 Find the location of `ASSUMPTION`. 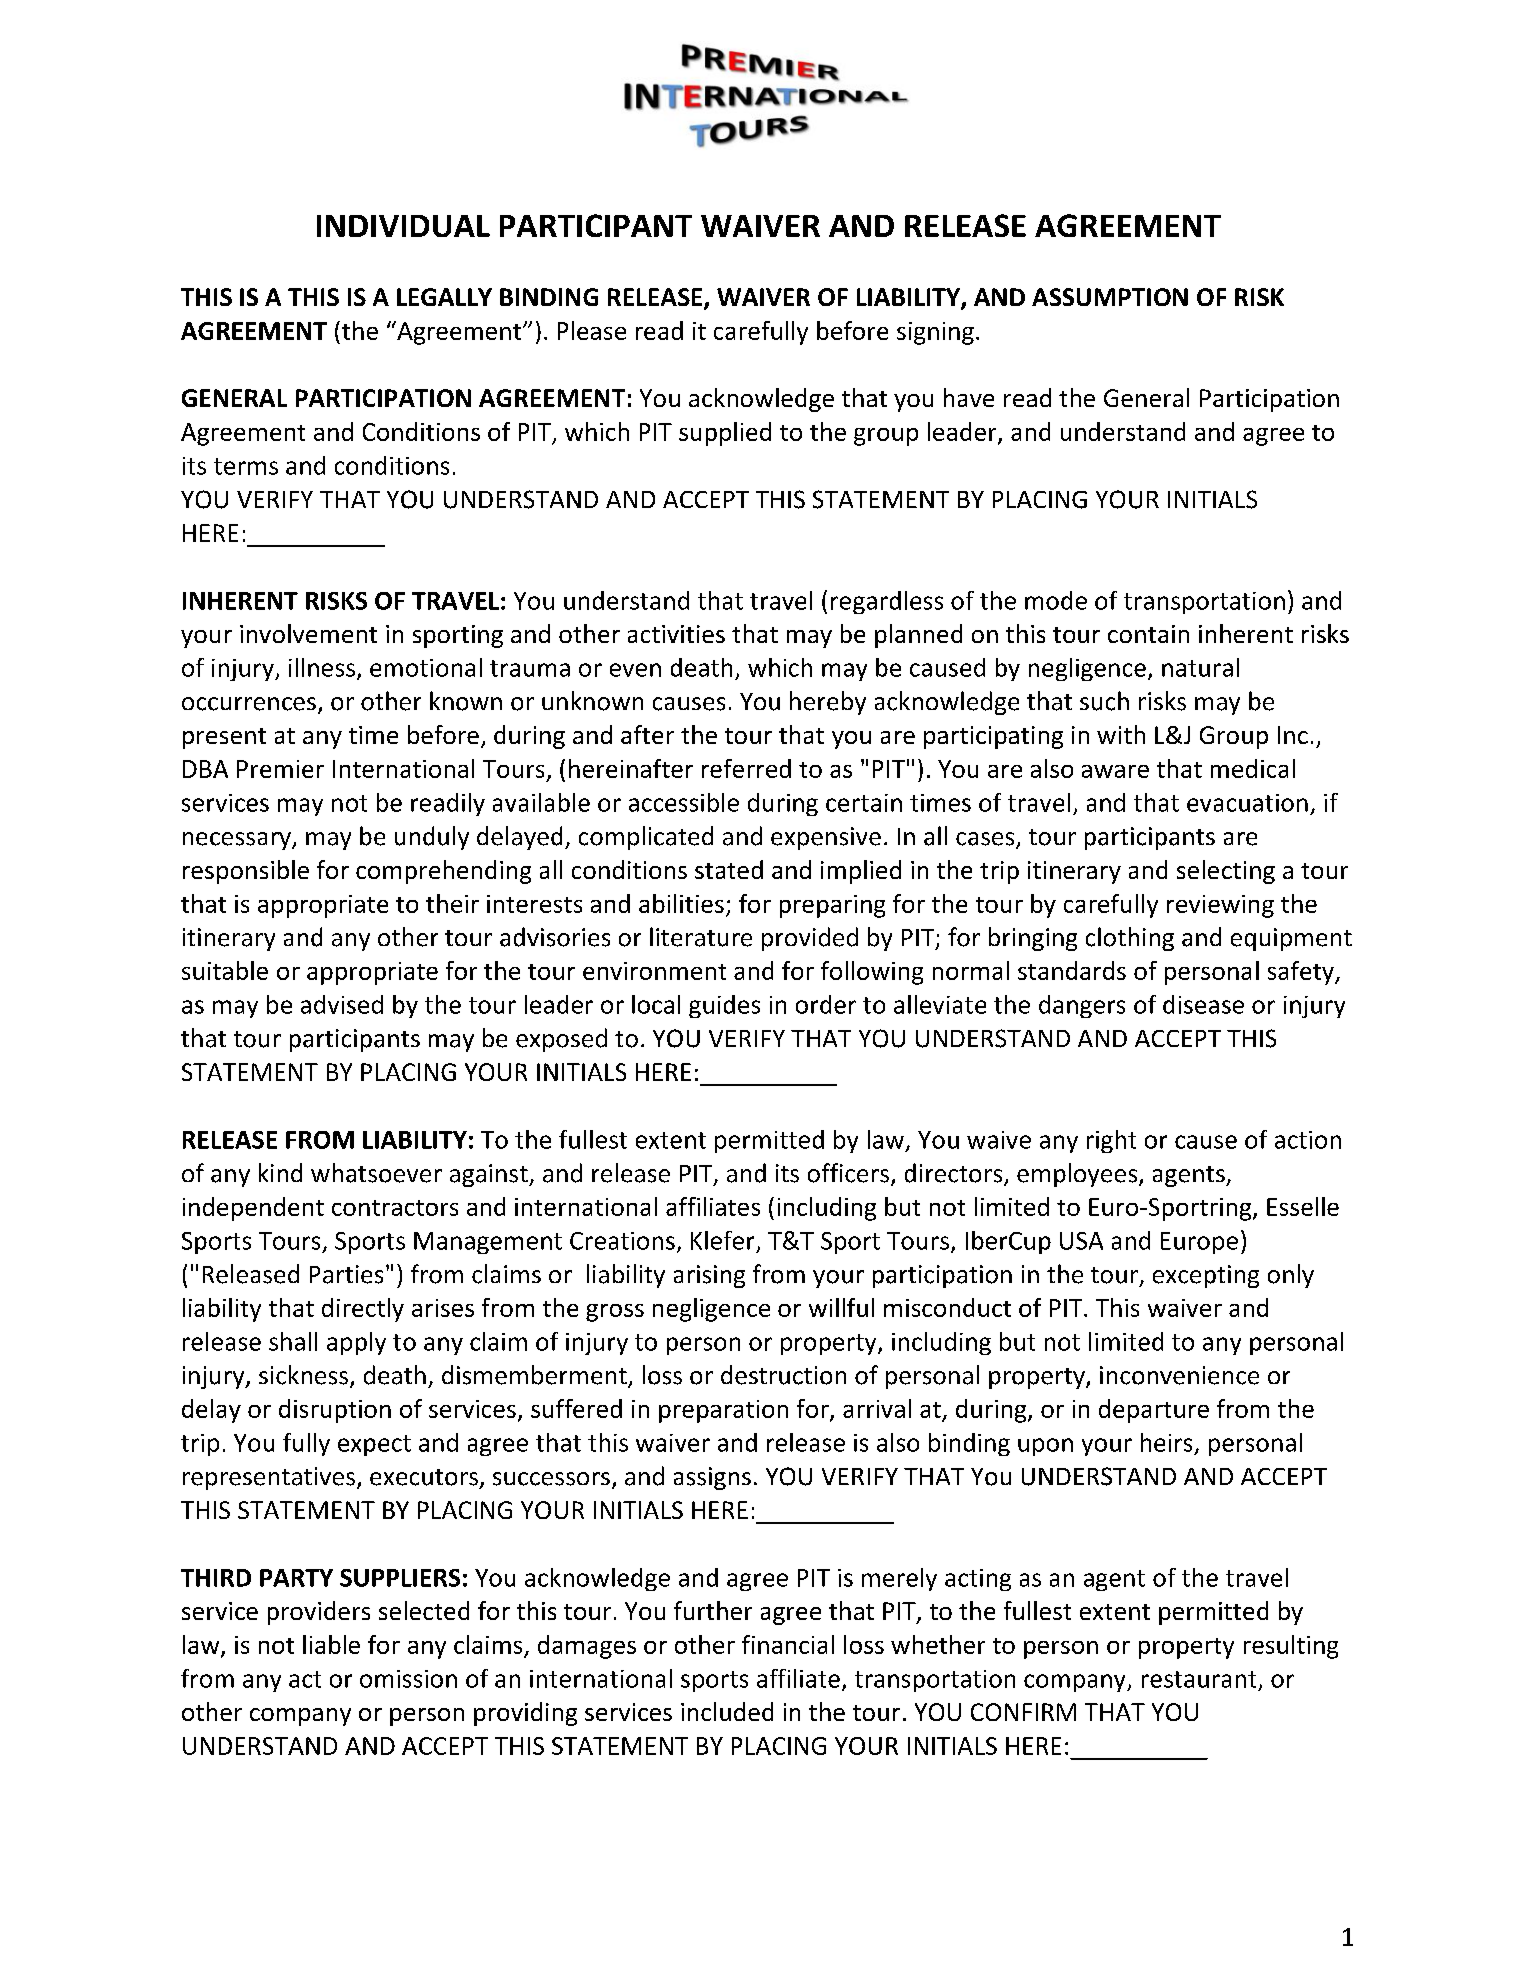

ASSUMPTION is located at coordinates (1110, 297).
